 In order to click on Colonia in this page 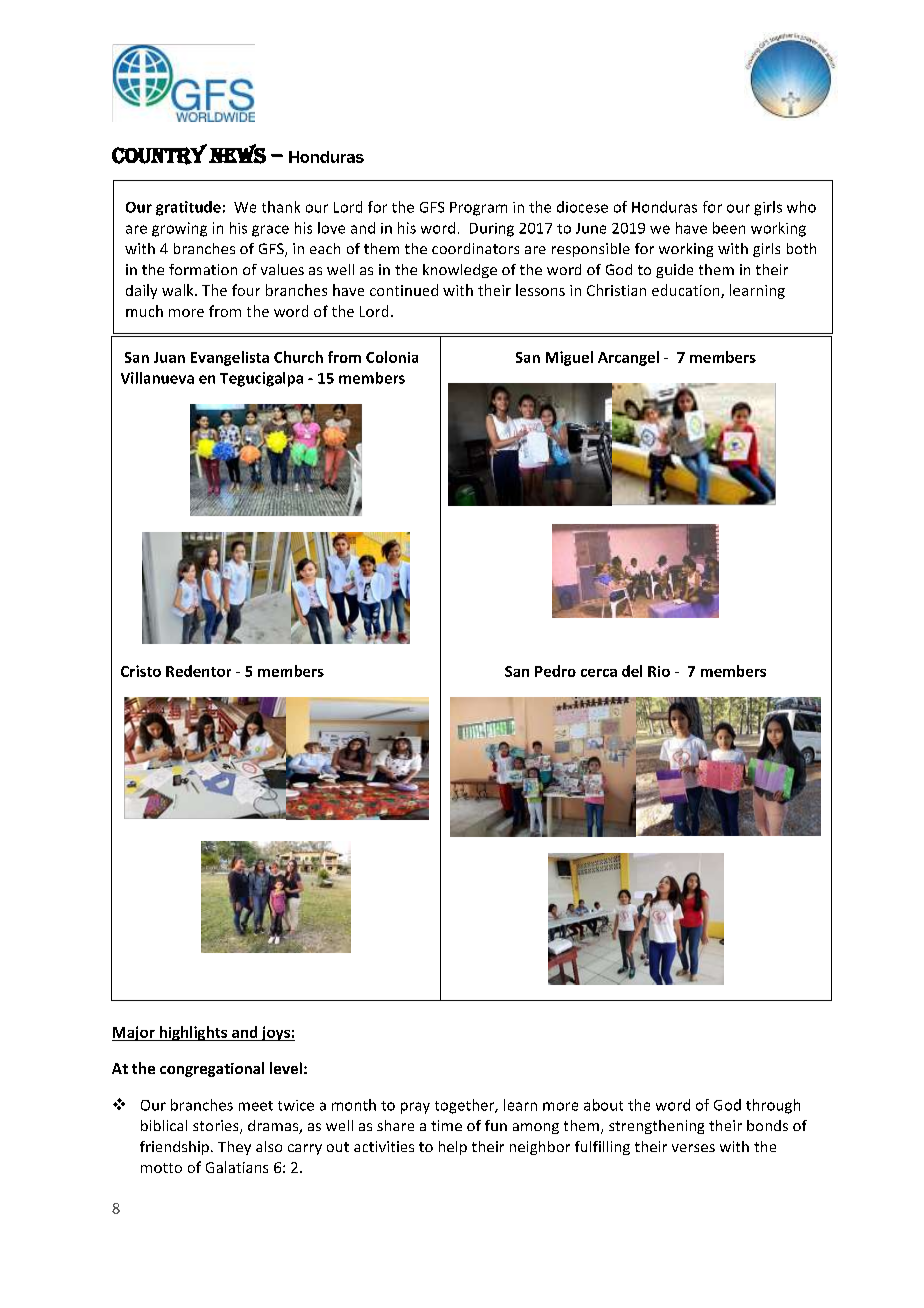, I will do `click(392, 357)`.
